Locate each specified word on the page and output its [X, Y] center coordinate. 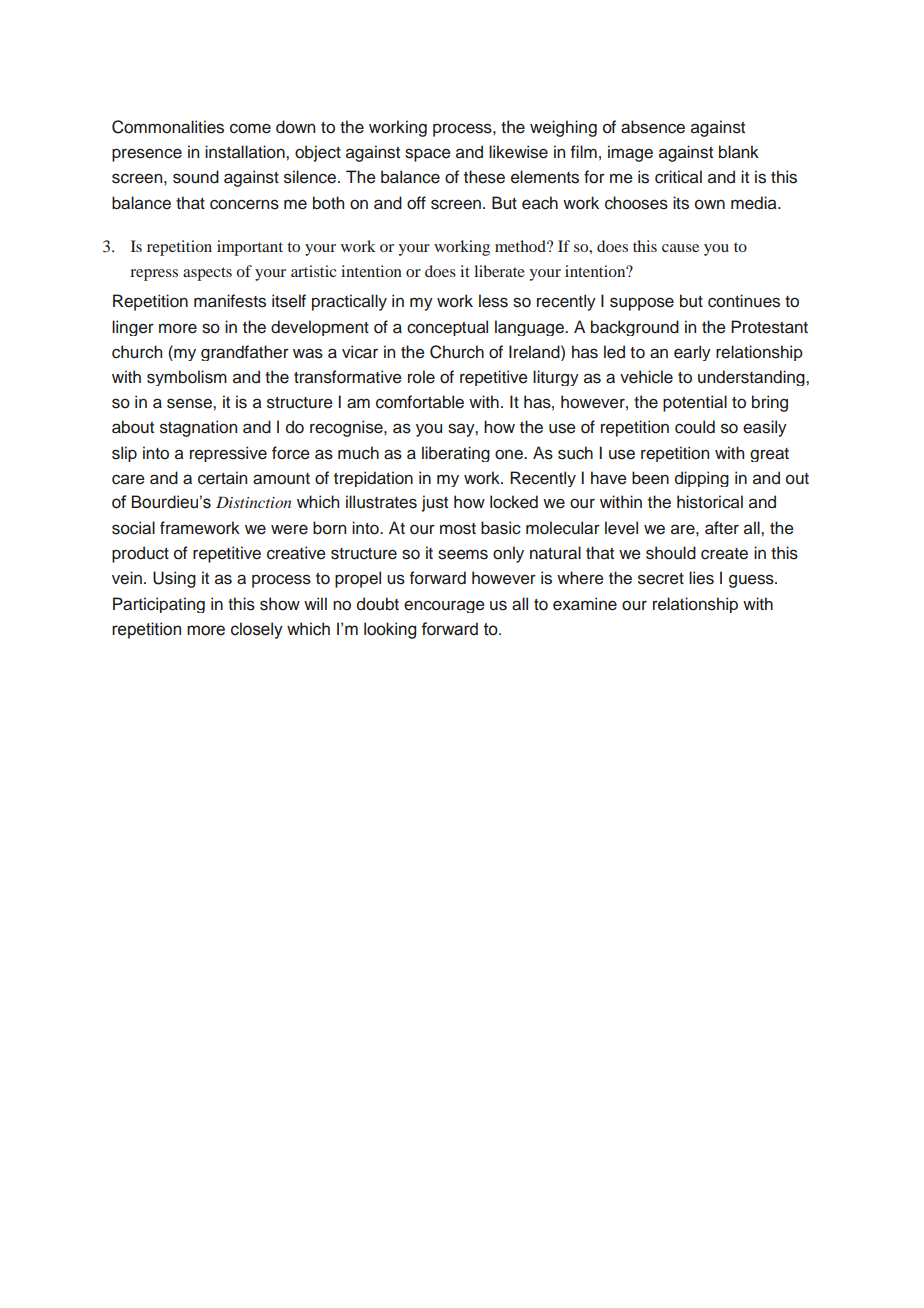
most [458, 529]
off [416, 203]
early [692, 353]
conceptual [447, 328]
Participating [159, 605]
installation [246, 152]
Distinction [253, 502]
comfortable [420, 402]
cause [680, 248]
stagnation [198, 428]
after [722, 528]
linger [133, 328]
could [695, 427]
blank [739, 152]
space [428, 155]
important [250, 248]
